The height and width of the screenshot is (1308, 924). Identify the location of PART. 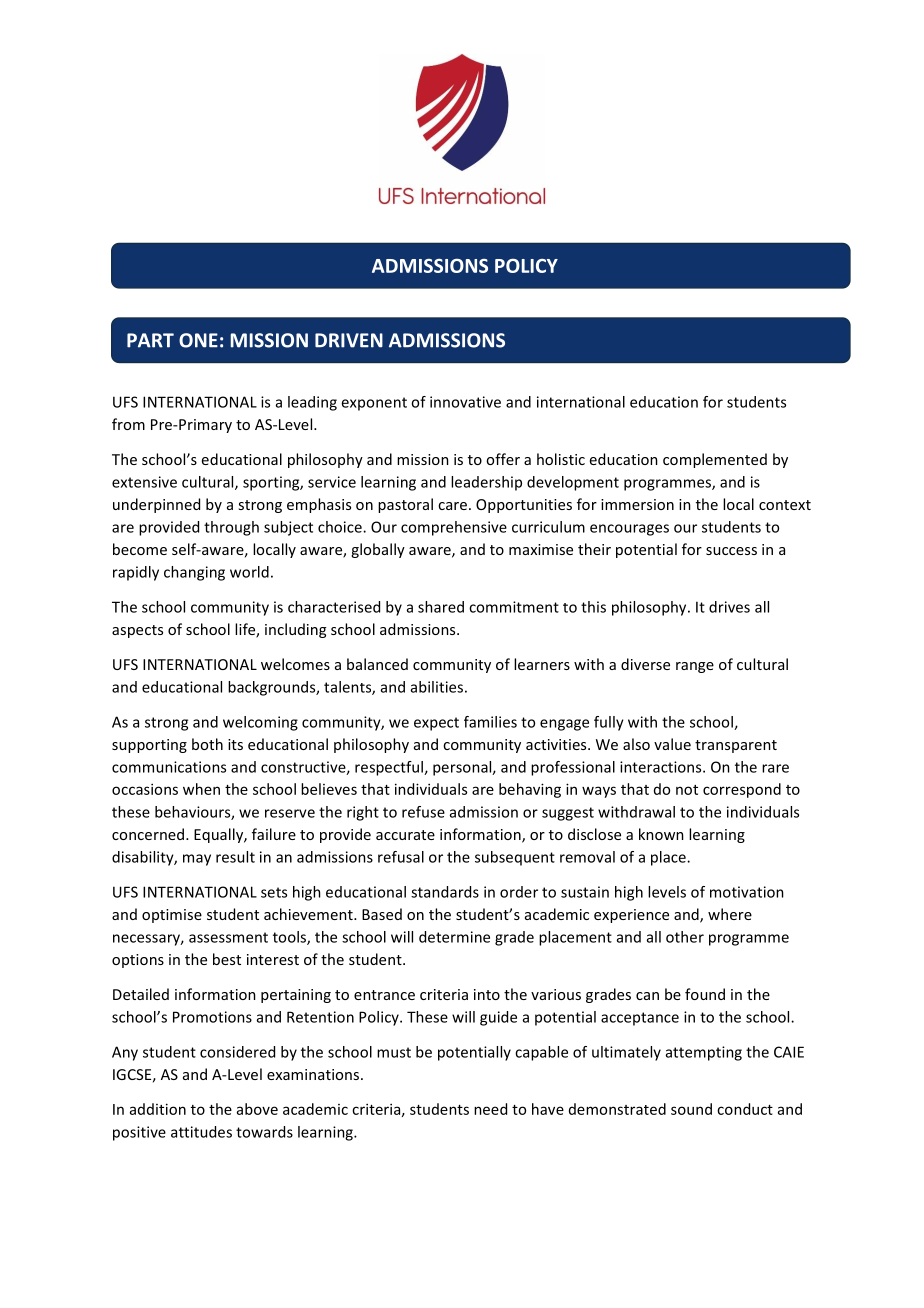
(150, 340).
